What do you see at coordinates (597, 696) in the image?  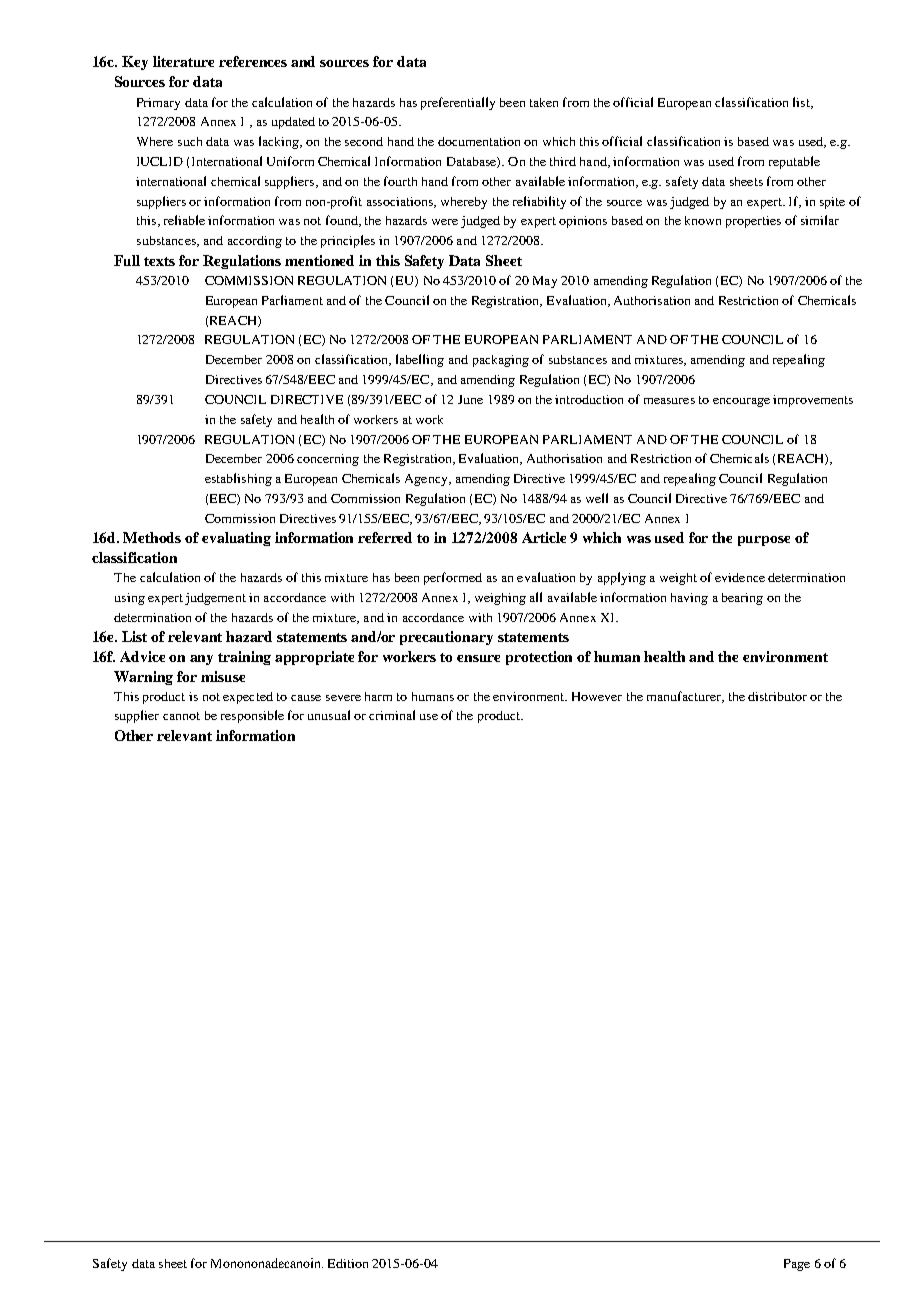 I see `However` at bounding box center [597, 696].
